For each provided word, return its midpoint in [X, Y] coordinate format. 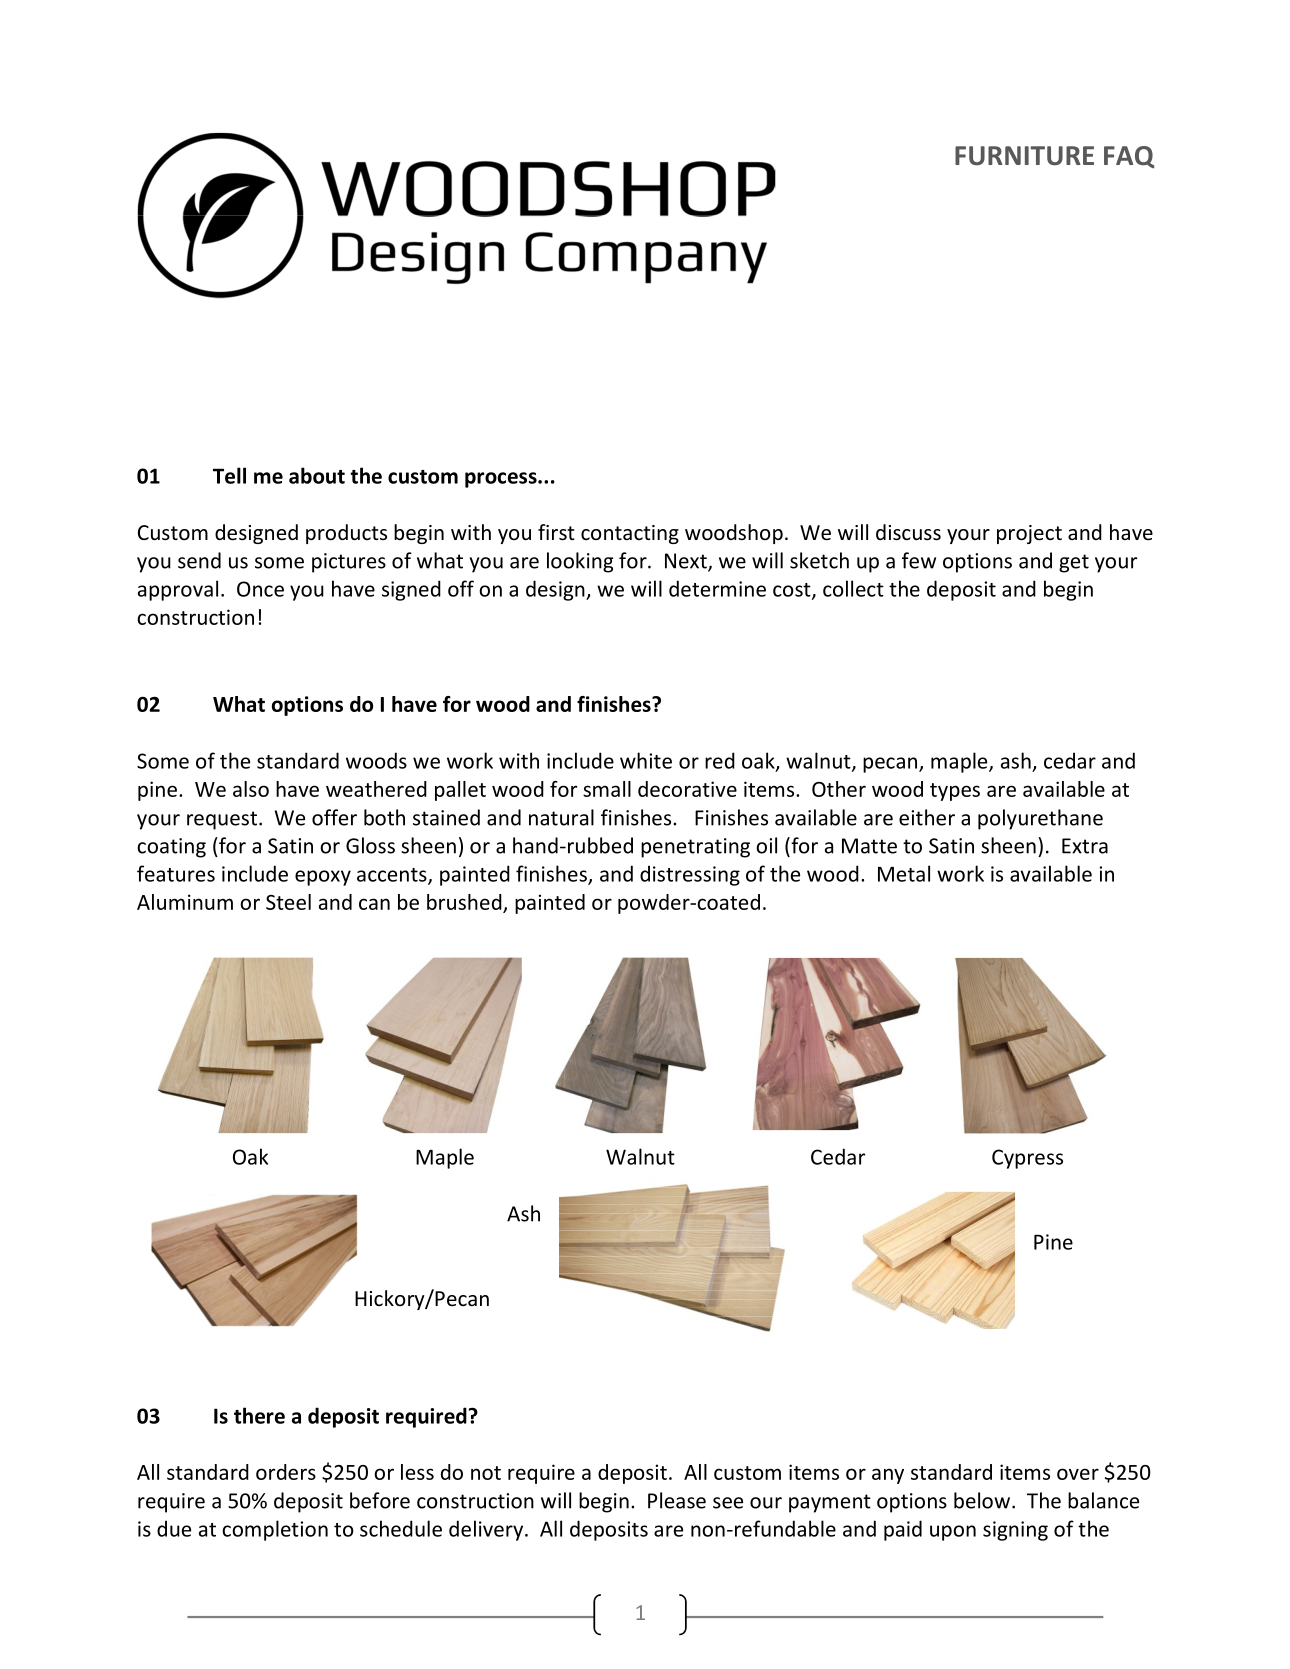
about [317, 475]
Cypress [1027, 1159]
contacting [630, 534]
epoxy [323, 878]
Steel [288, 902]
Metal [904, 873]
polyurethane [1040, 819]
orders [286, 1472]
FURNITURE [1024, 156]
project [1029, 534]
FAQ [1129, 157]
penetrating [695, 848]
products [346, 534]
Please [677, 1500]
